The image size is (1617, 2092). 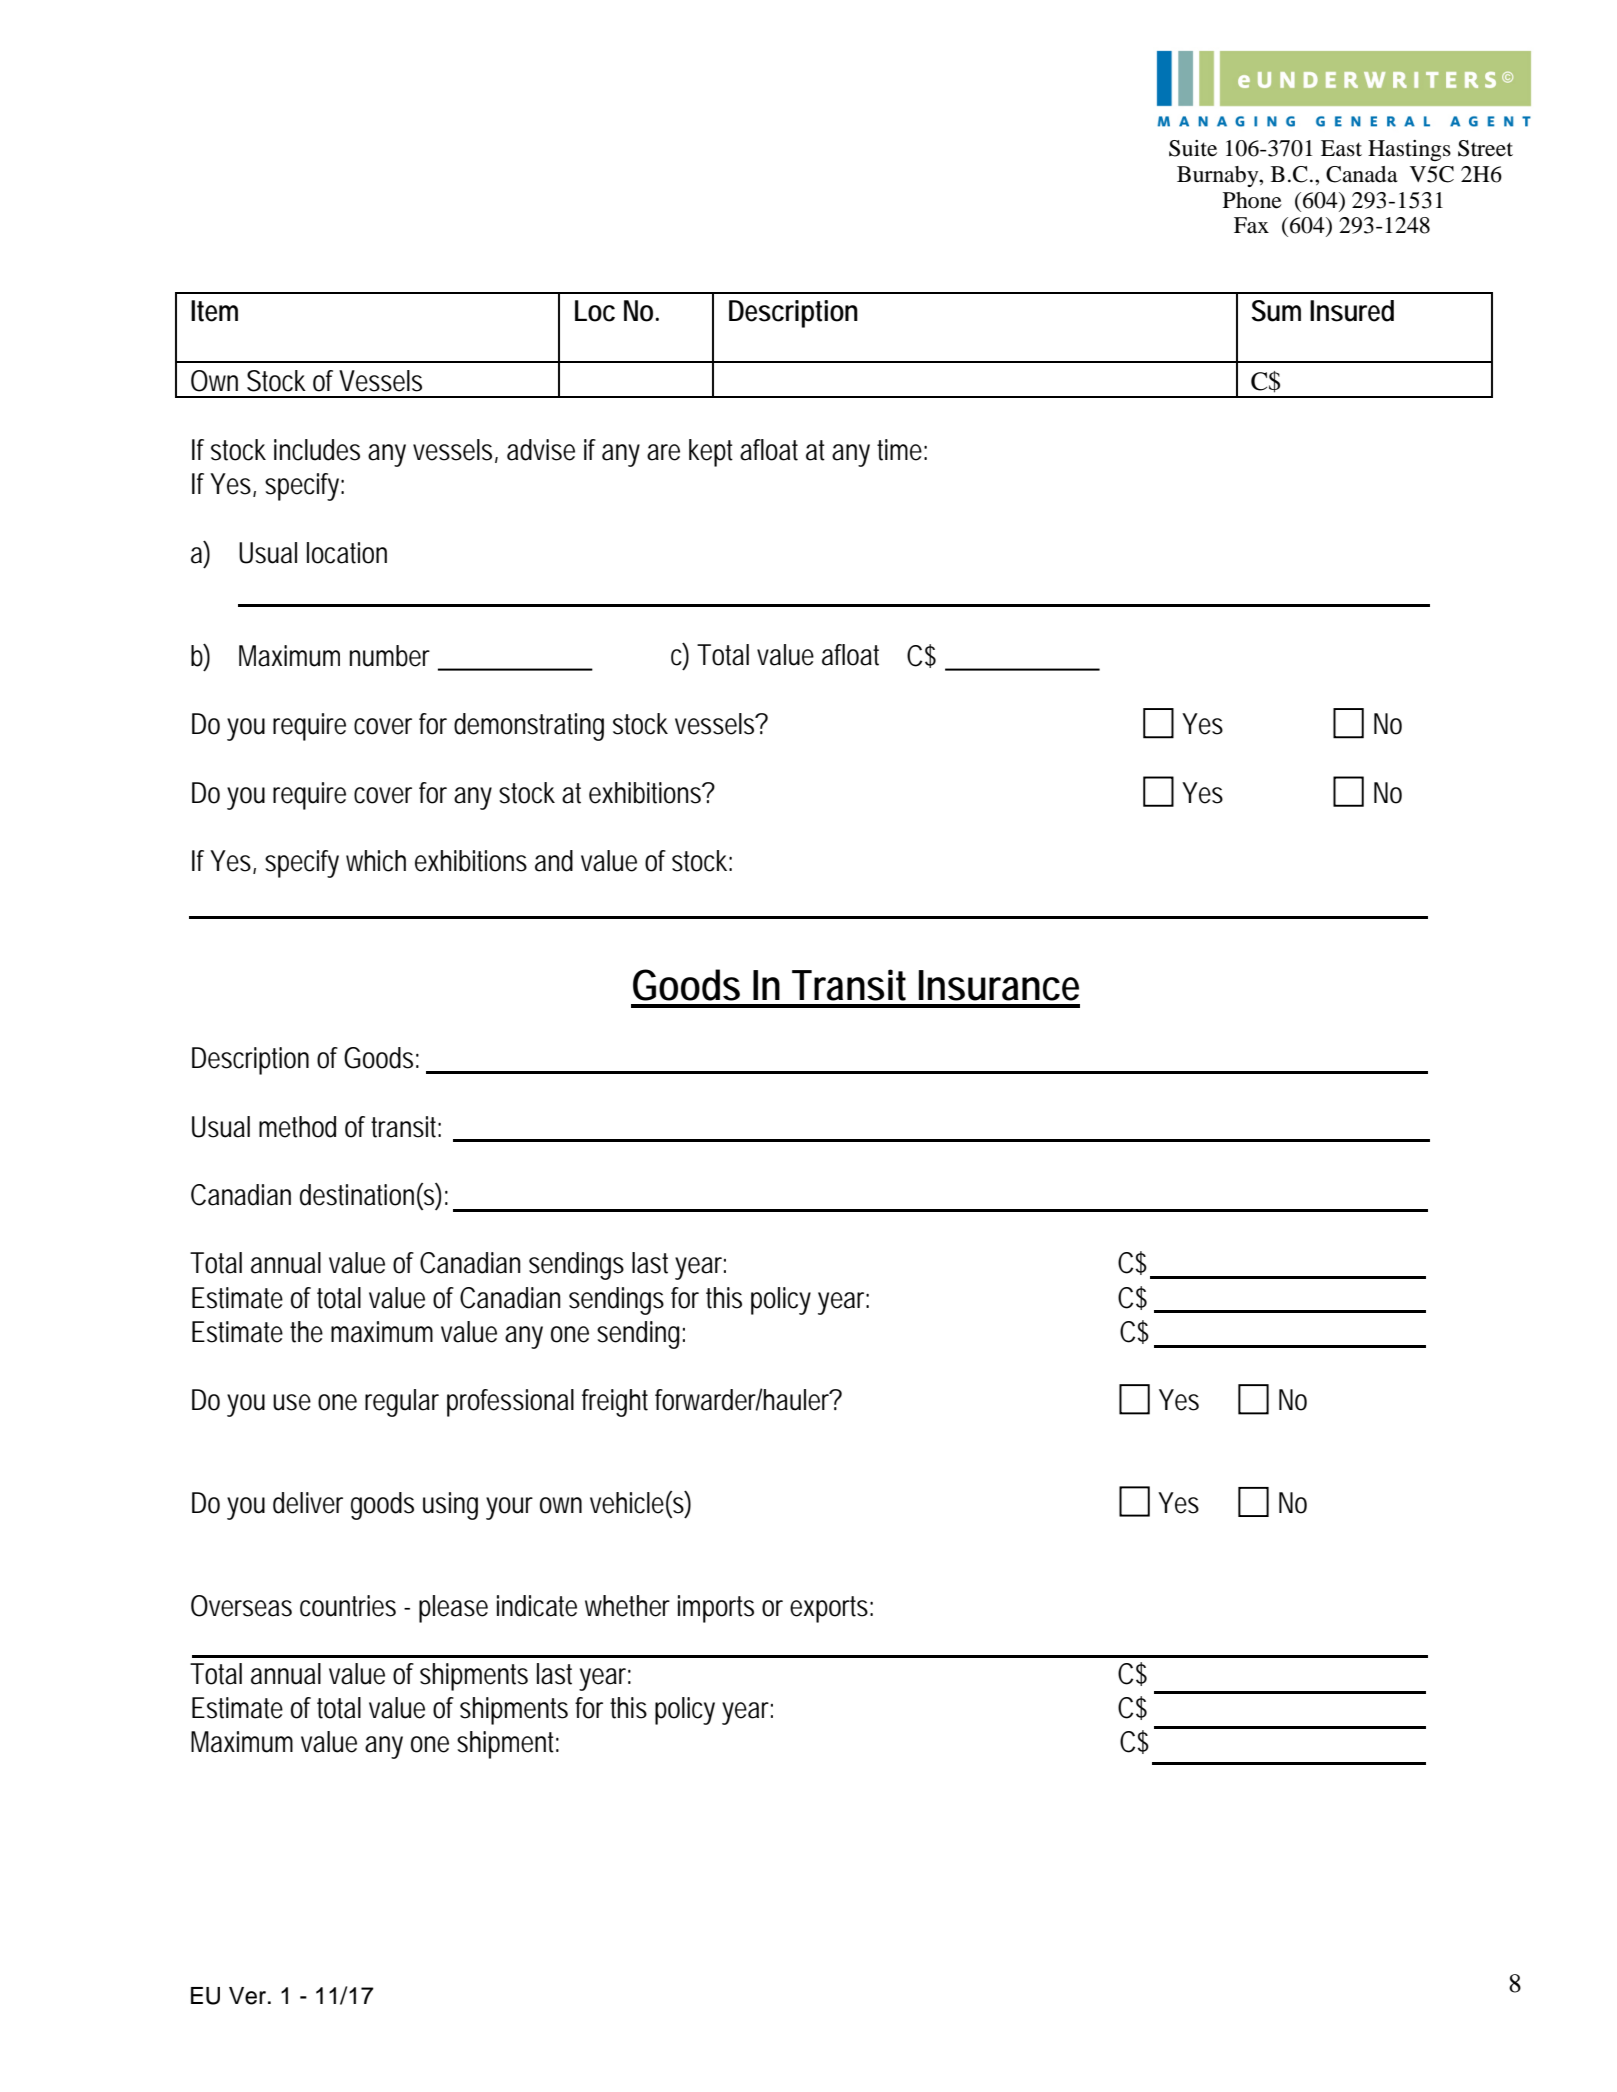 I want to click on which, so click(x=376, y=861).
